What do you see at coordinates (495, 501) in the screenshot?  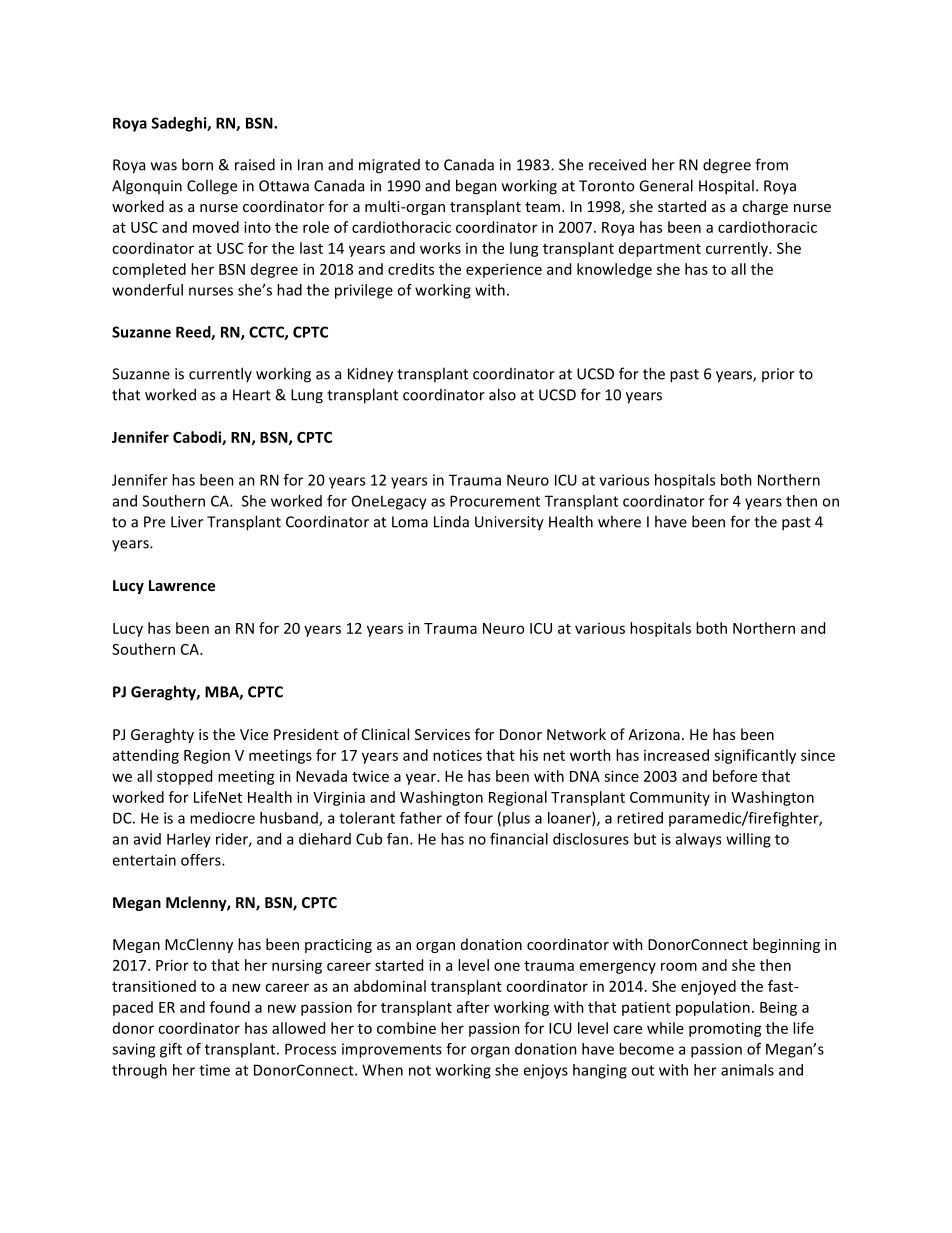 I see `Procurement` at bounding box center [495, 501].
